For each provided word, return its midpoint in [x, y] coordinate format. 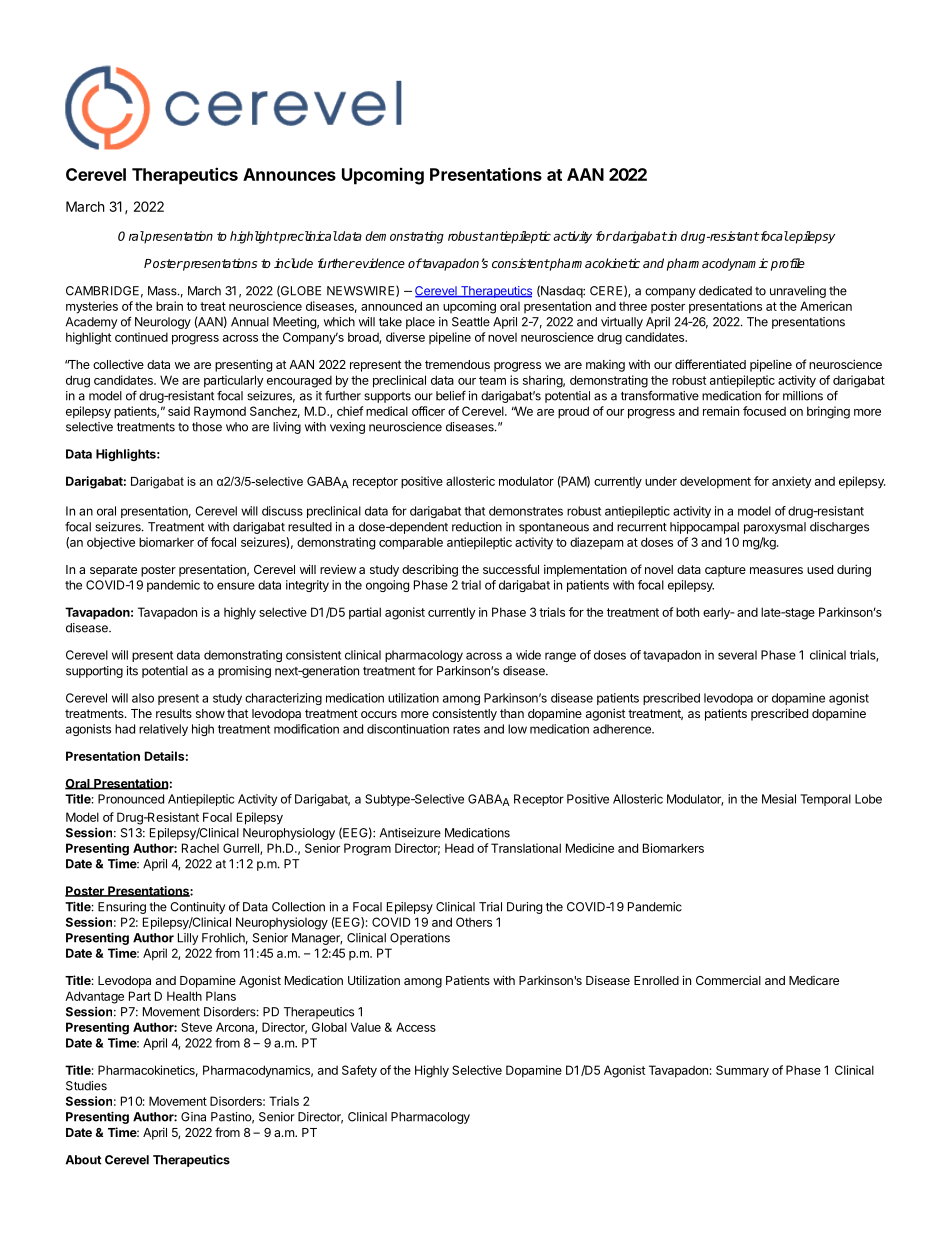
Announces [289, 174]
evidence [379, 263]
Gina [193, 1117]
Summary [742, 1071]
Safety [359, 1071]
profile [788, 264]
